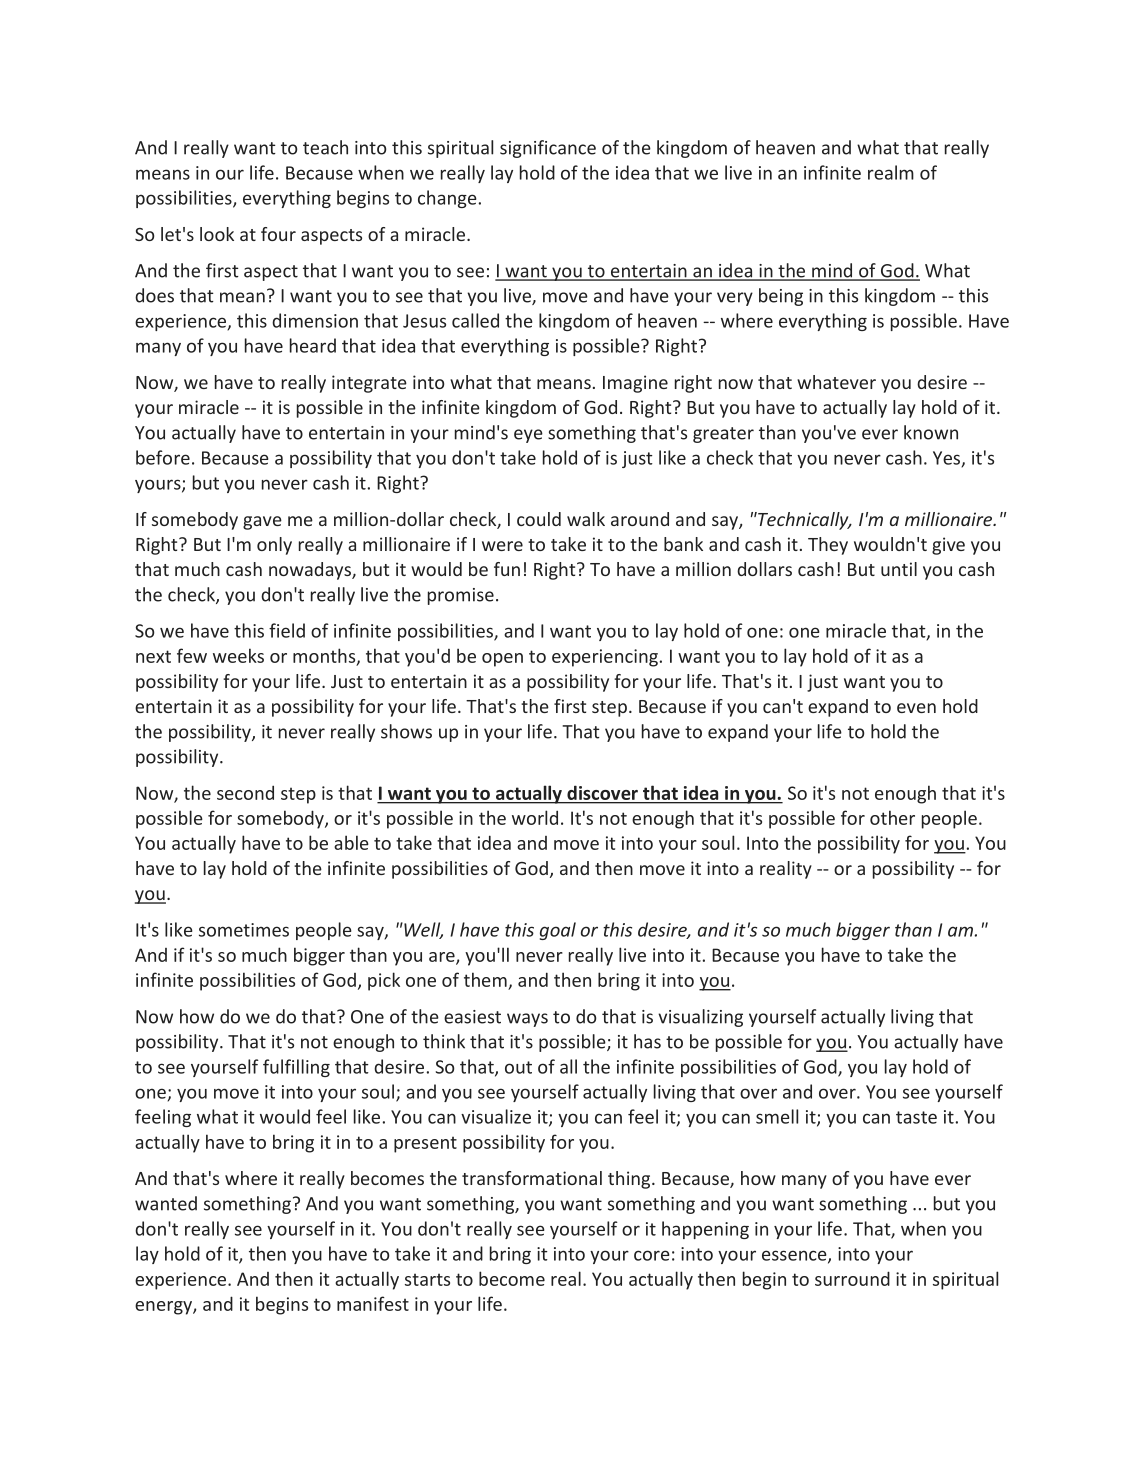 This document has width=1145, height=1482. Describe the element at coordinates (287, 630) in the document. I see `field` at that location.
